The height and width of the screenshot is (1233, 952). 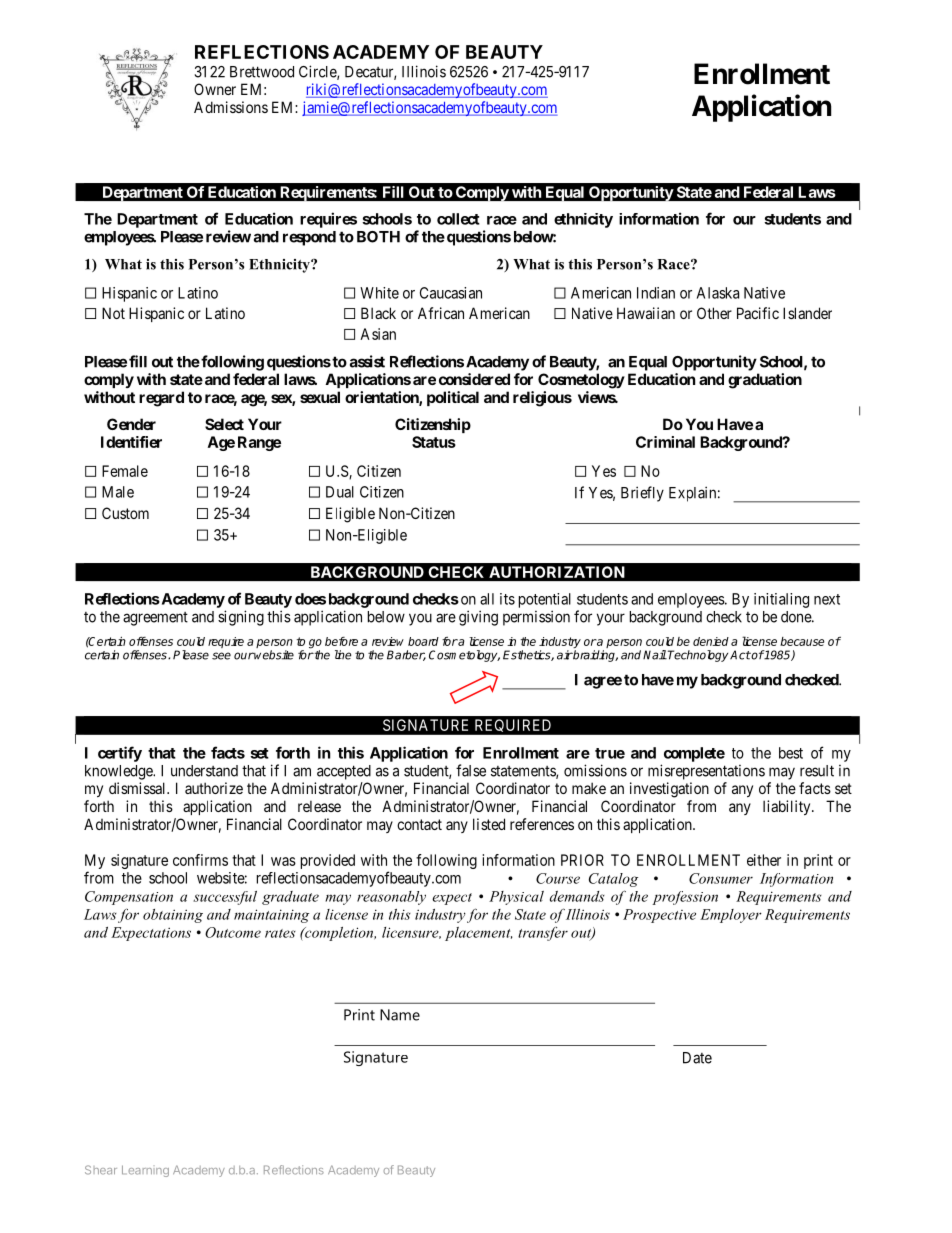 I want to click on Learning, so click(x=145, y=1171).
